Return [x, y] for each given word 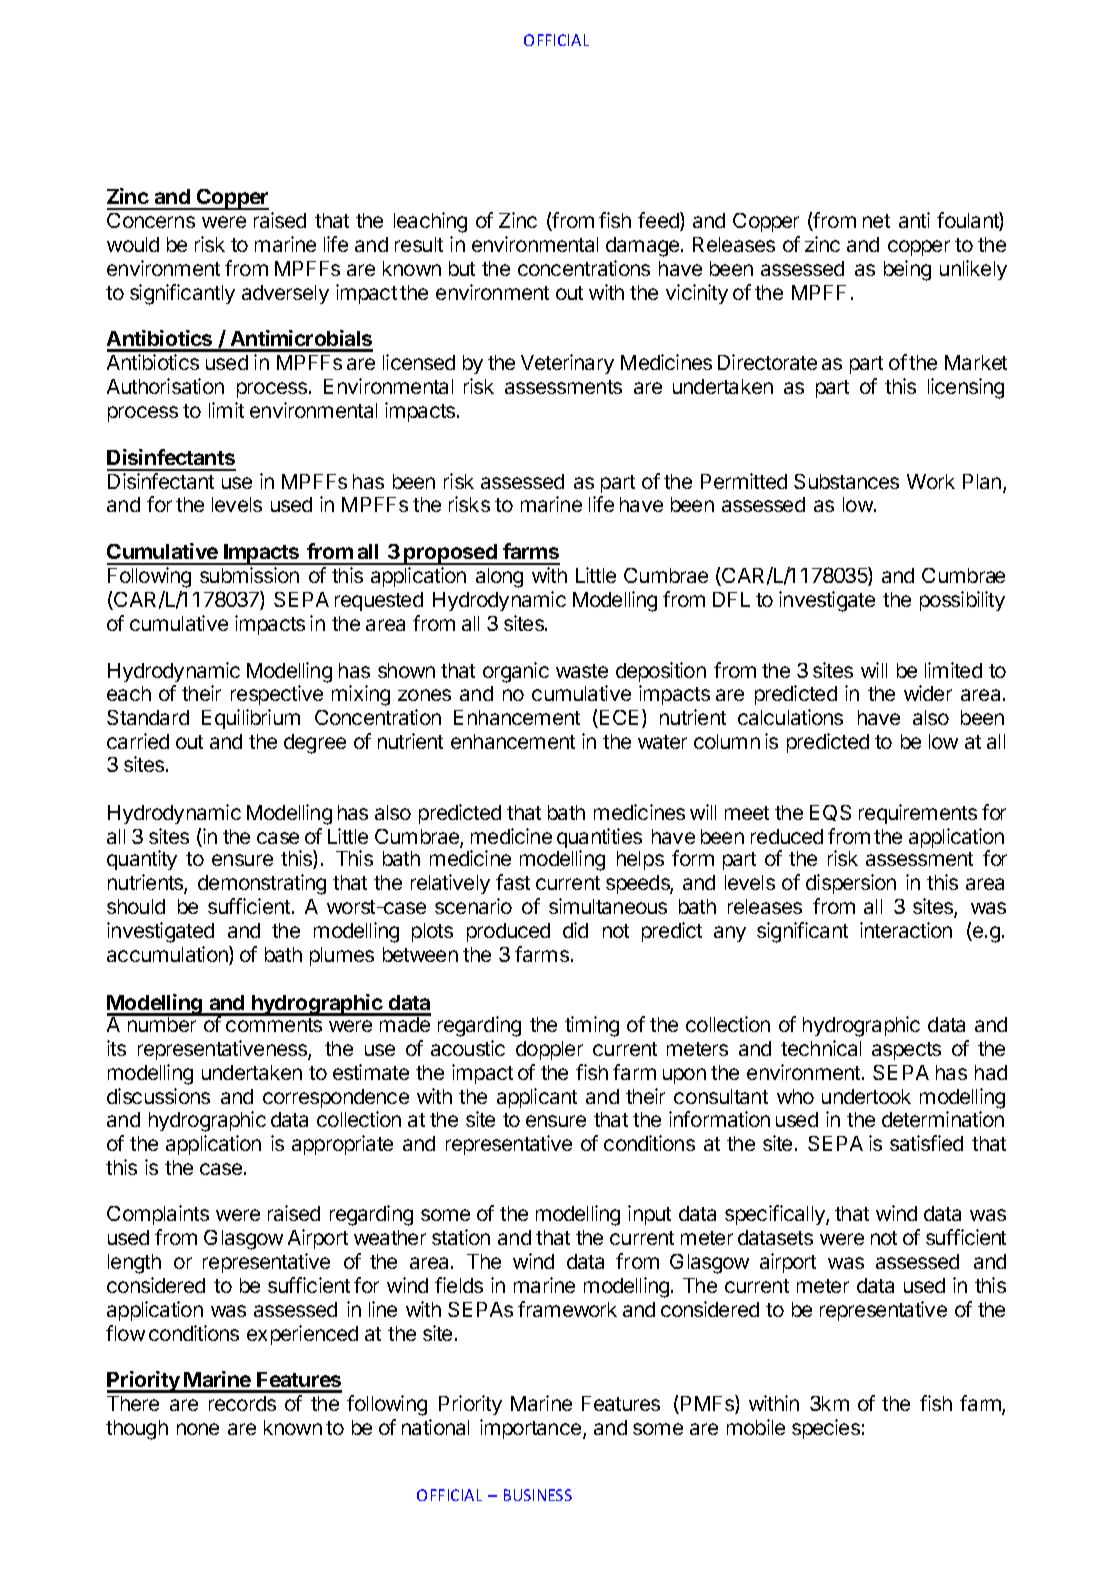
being [907, 270]
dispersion [851, 884]
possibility [962, 601]
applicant [537, 1098]
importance [532, 1429]
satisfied [926, 1143]
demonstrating [262, 884]
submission [249, 575]
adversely [285, 294]
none [198, 1429]
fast [513, 882]
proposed [451, 554]
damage [644, 247]
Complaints [158, 1215]
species [826, 1429]
